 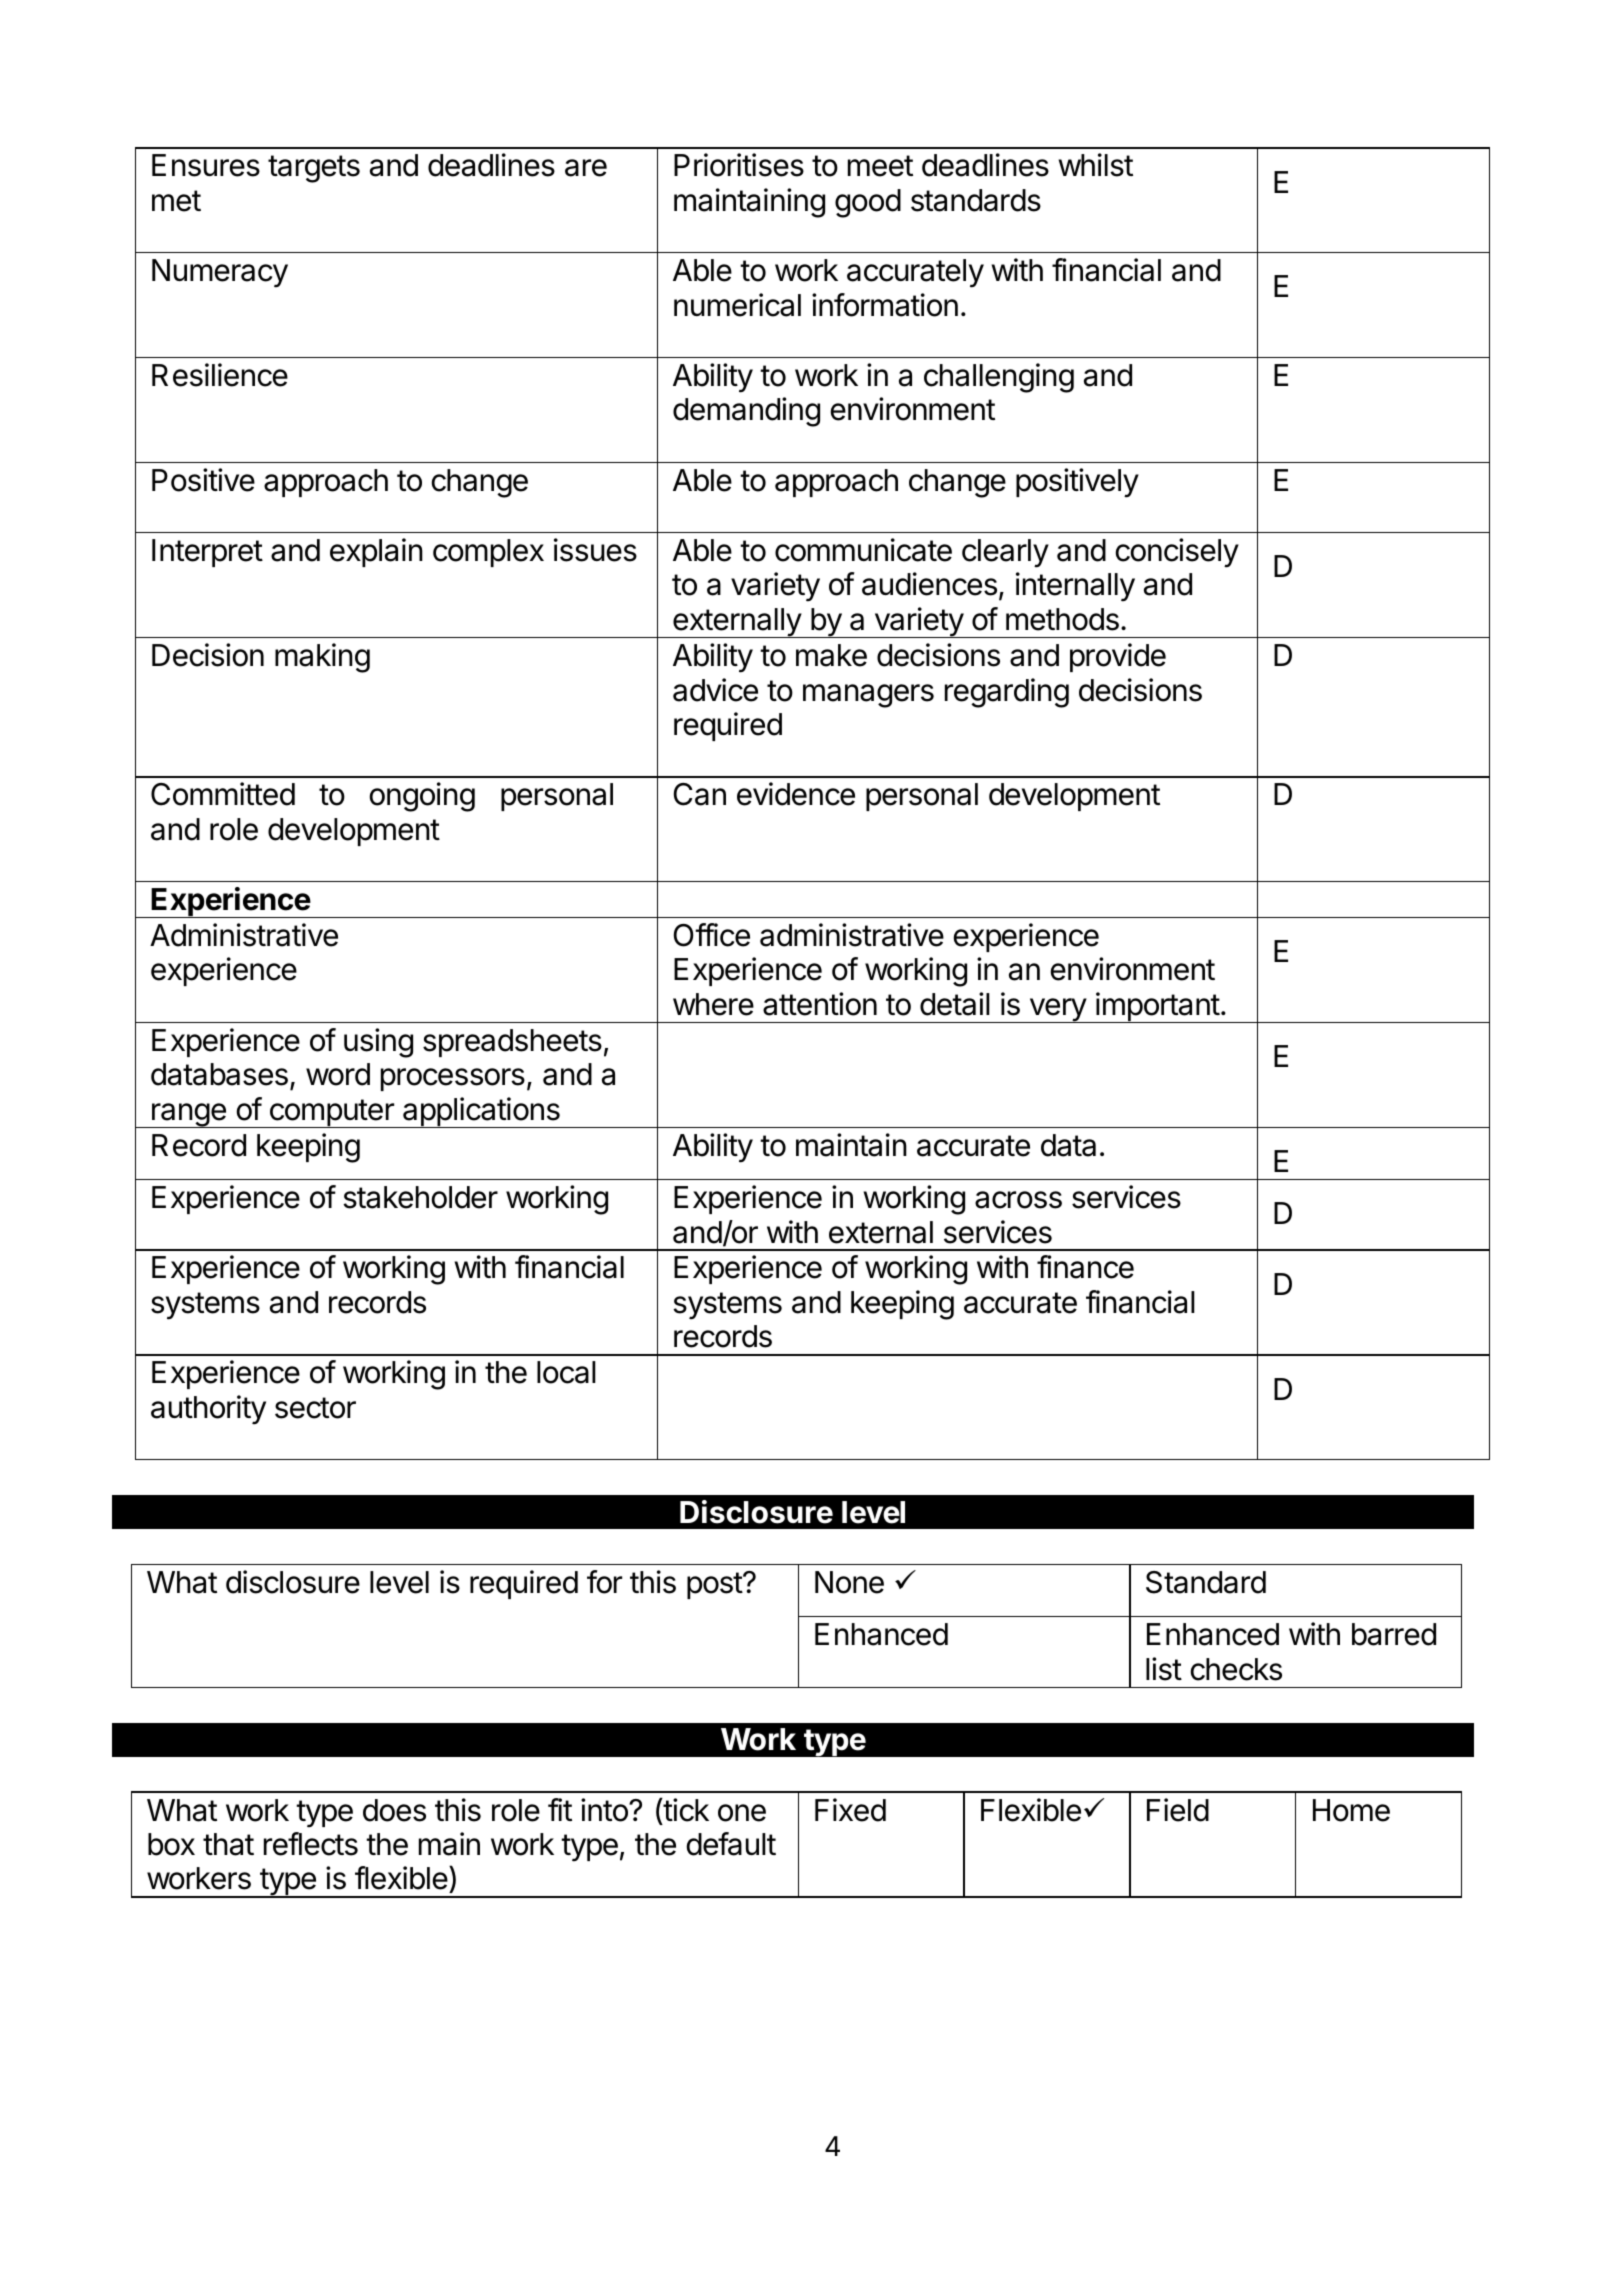 What do you see at coordinates (314, 169) in the page?
I see `targets` at bounding box center [314, 169].
